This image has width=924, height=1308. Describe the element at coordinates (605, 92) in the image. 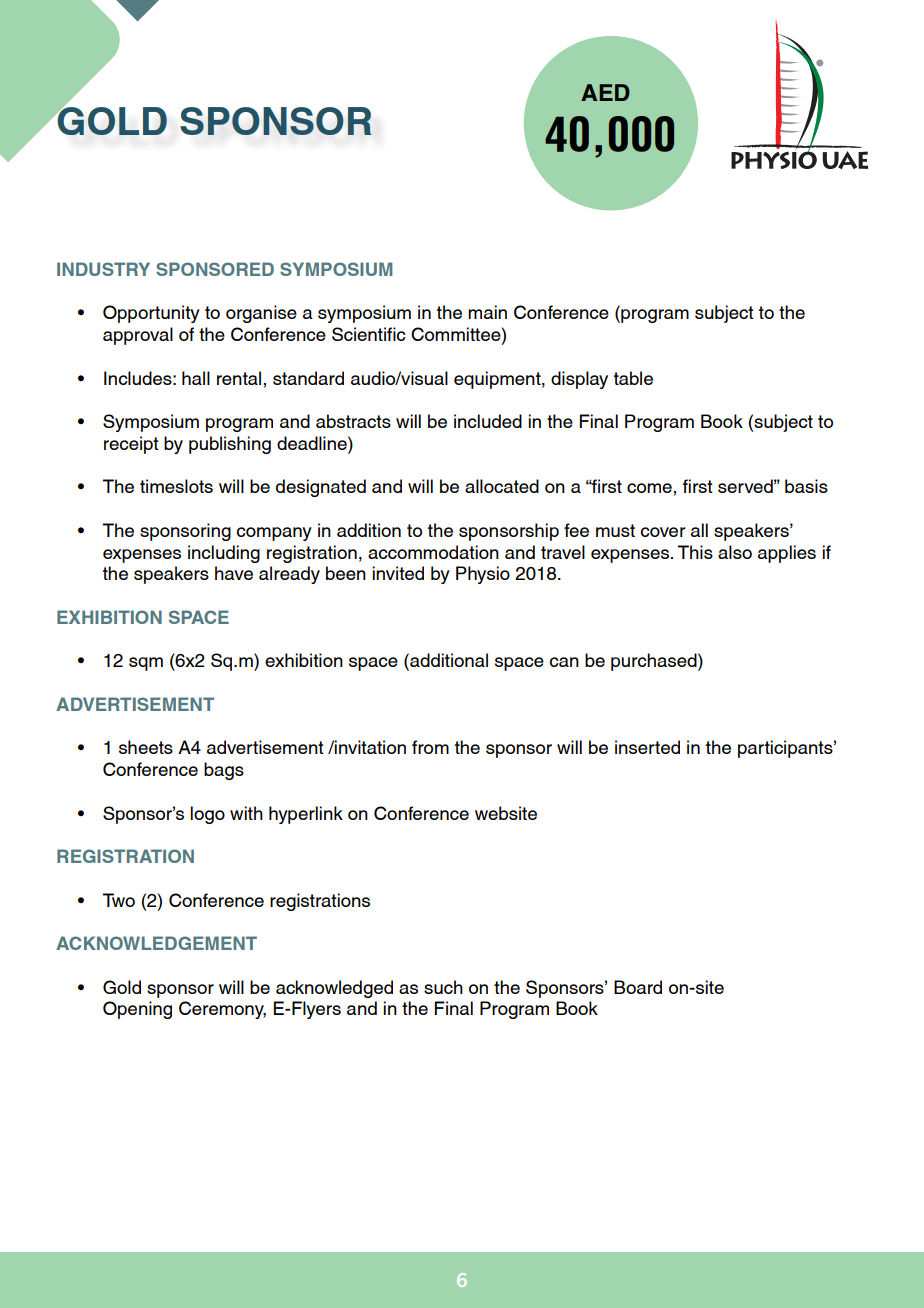

I see `AED` at that location.
